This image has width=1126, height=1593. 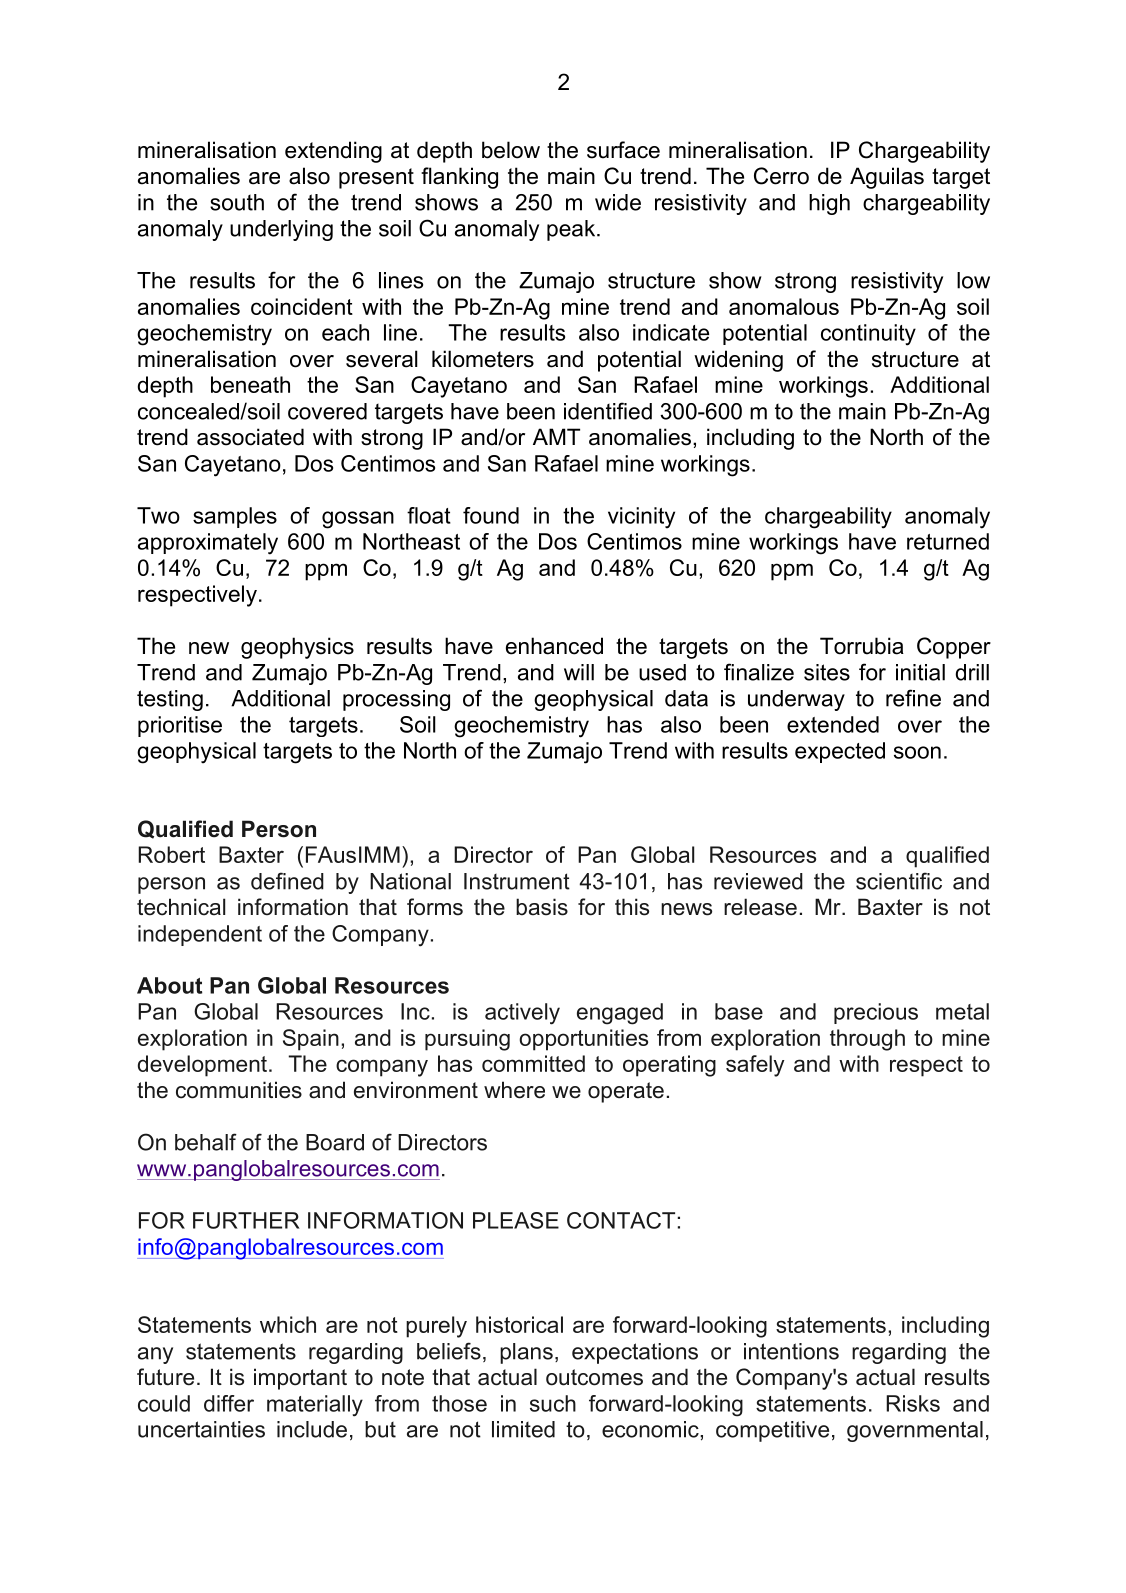 I want to click on peak, so click(x=572, y=230).
